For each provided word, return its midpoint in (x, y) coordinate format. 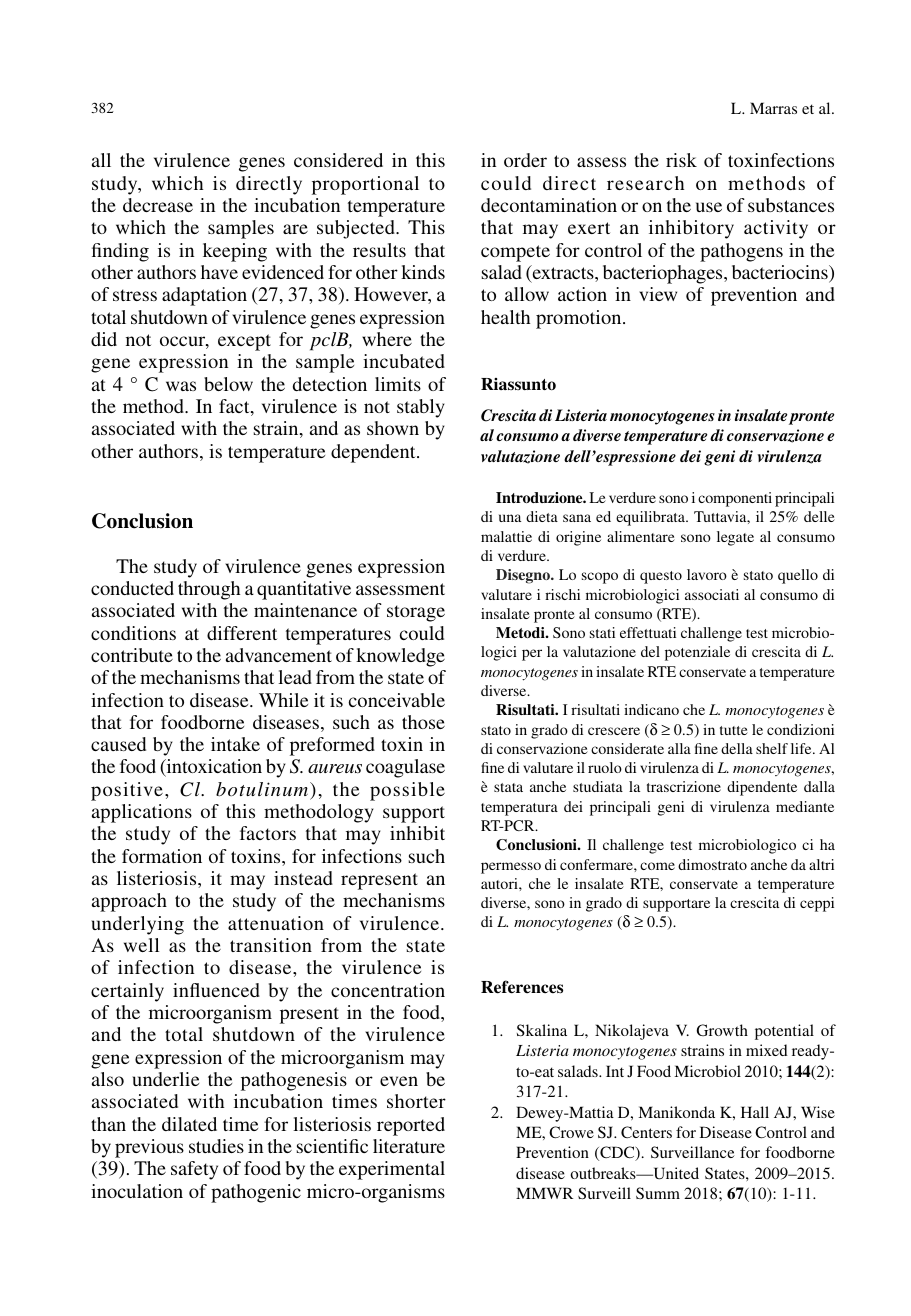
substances (791, 205)
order (525, 160)
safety (194, 1170)
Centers (646, 1132)
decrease (158, 205)
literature (409, 1146)
